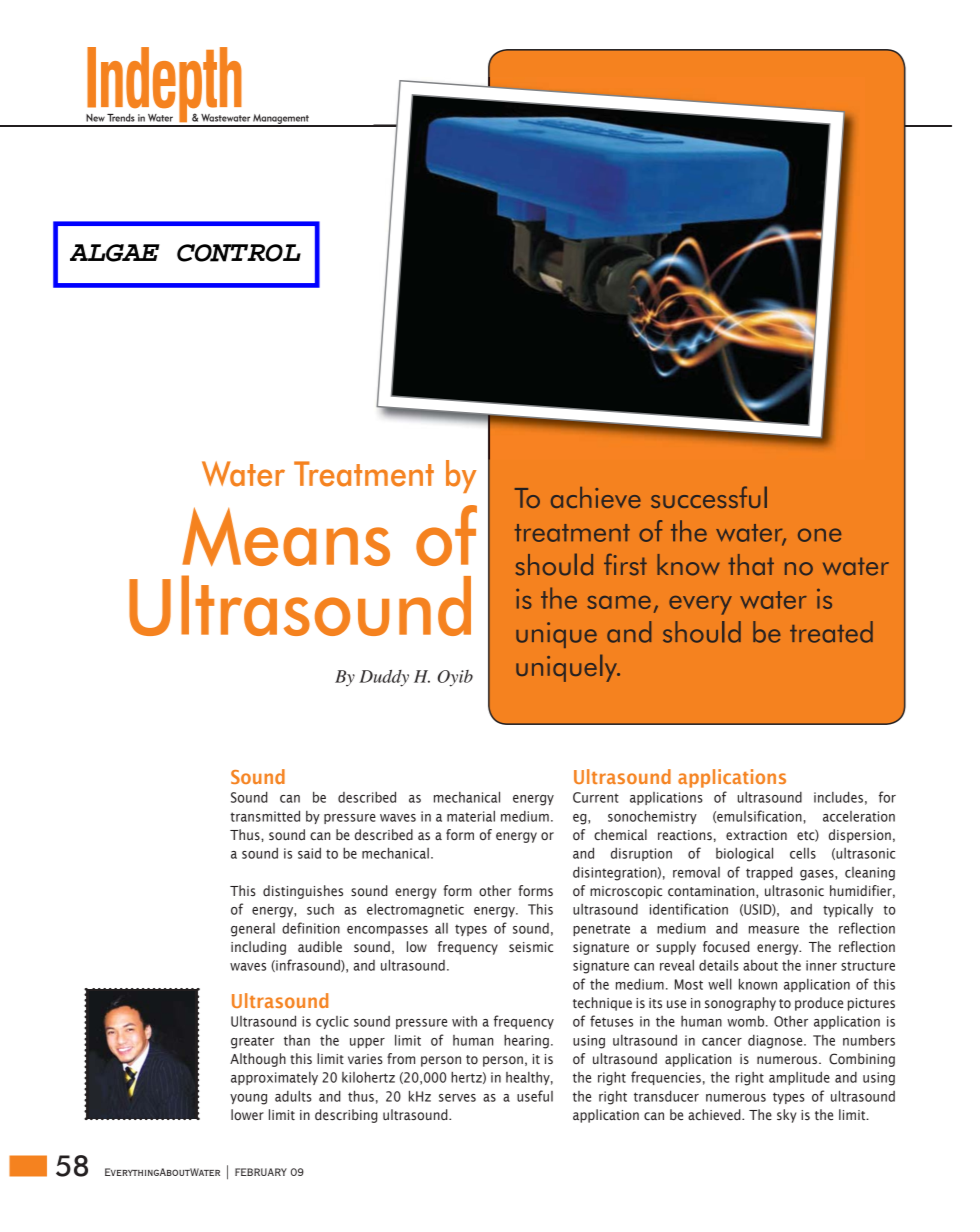 Image resolution: width=980 pixels, height=1232 pixels. I want to click on same, so click(619, 602).
